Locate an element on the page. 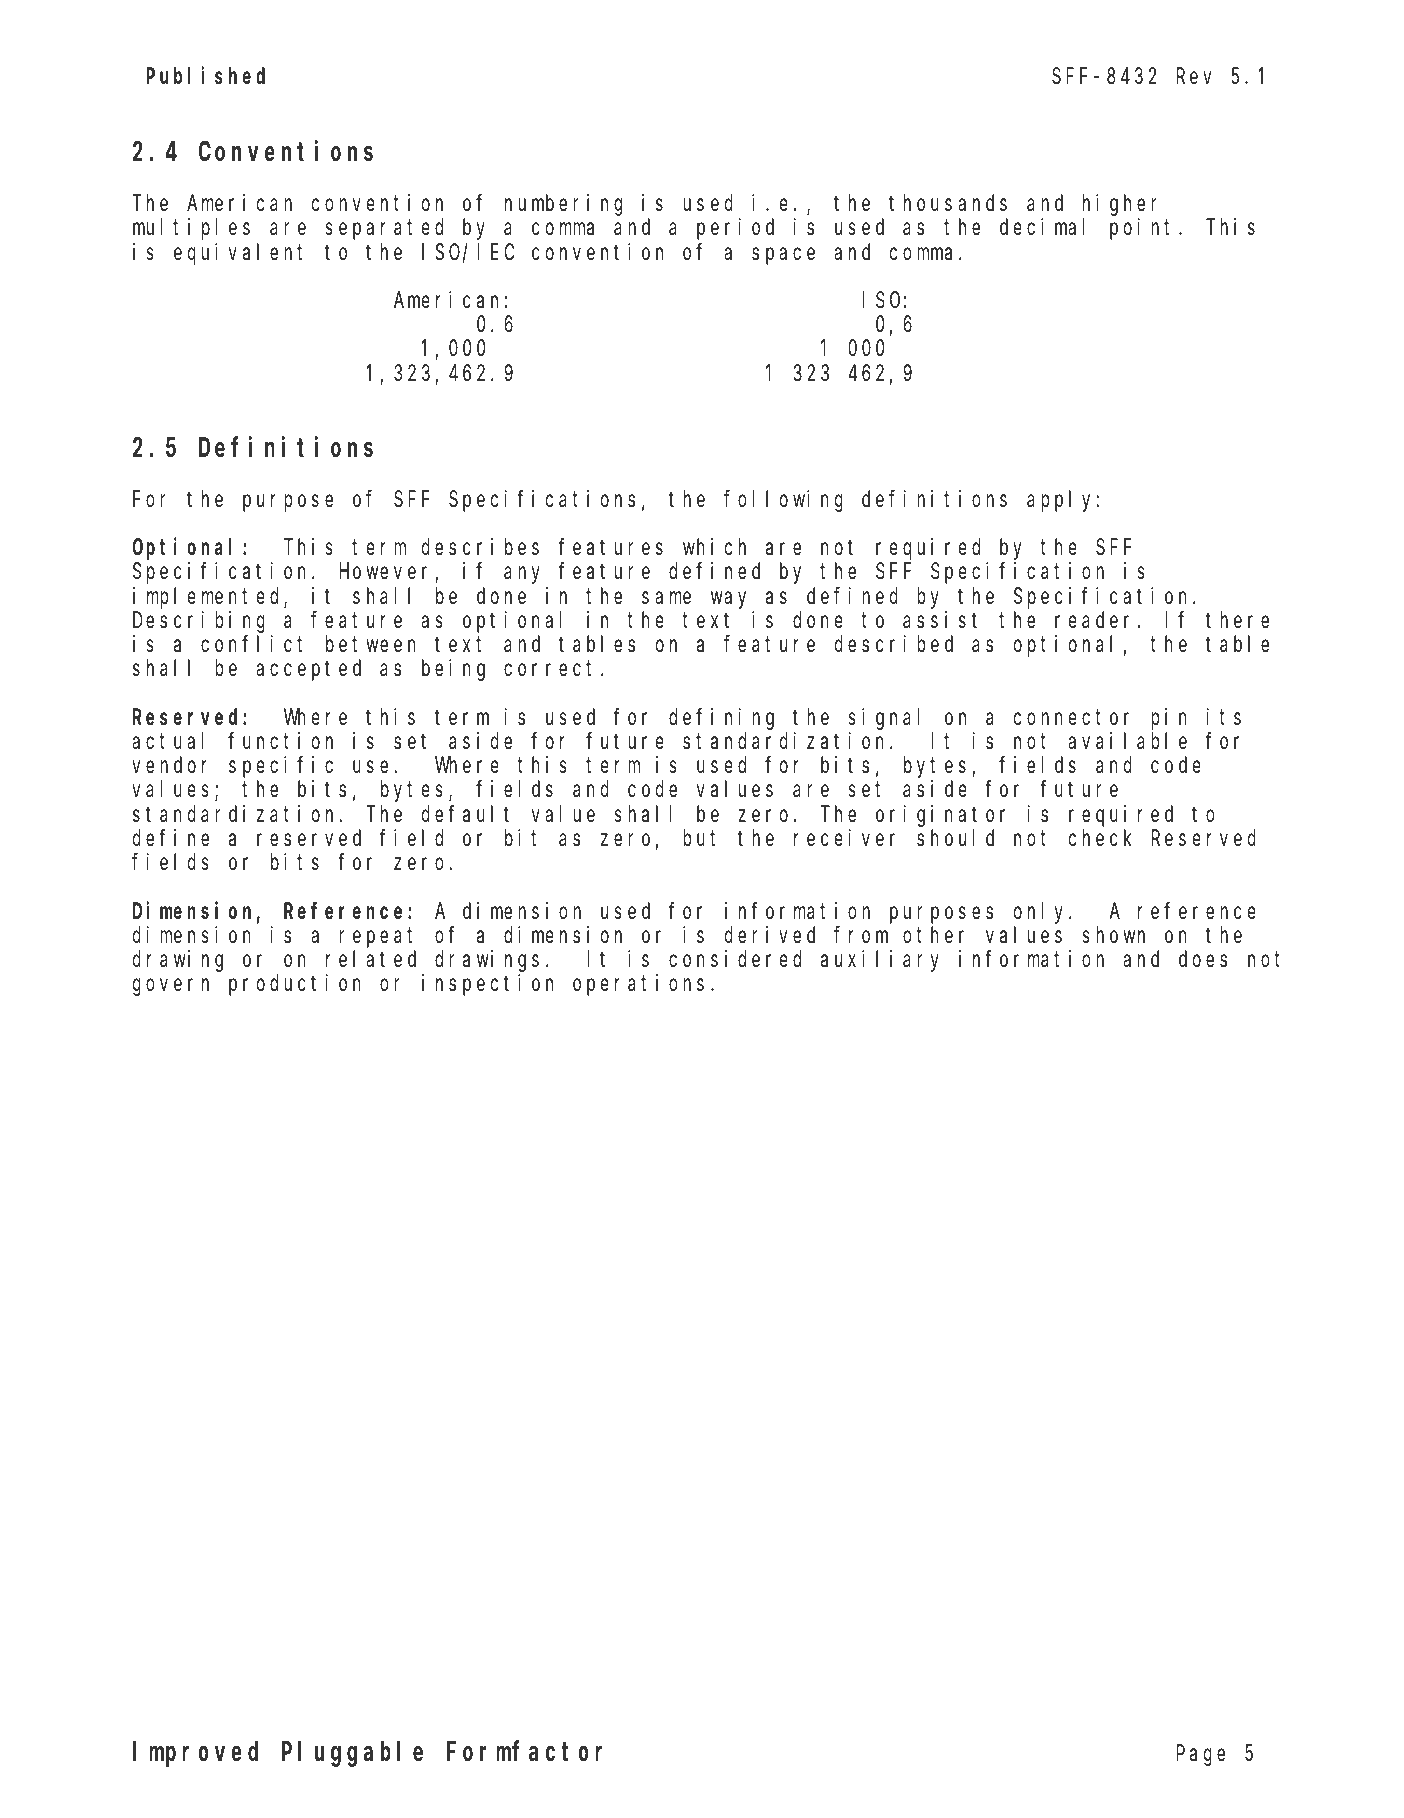 The width and height of the page is (1404, 1818). govern is located at coordinates (171, 987).
